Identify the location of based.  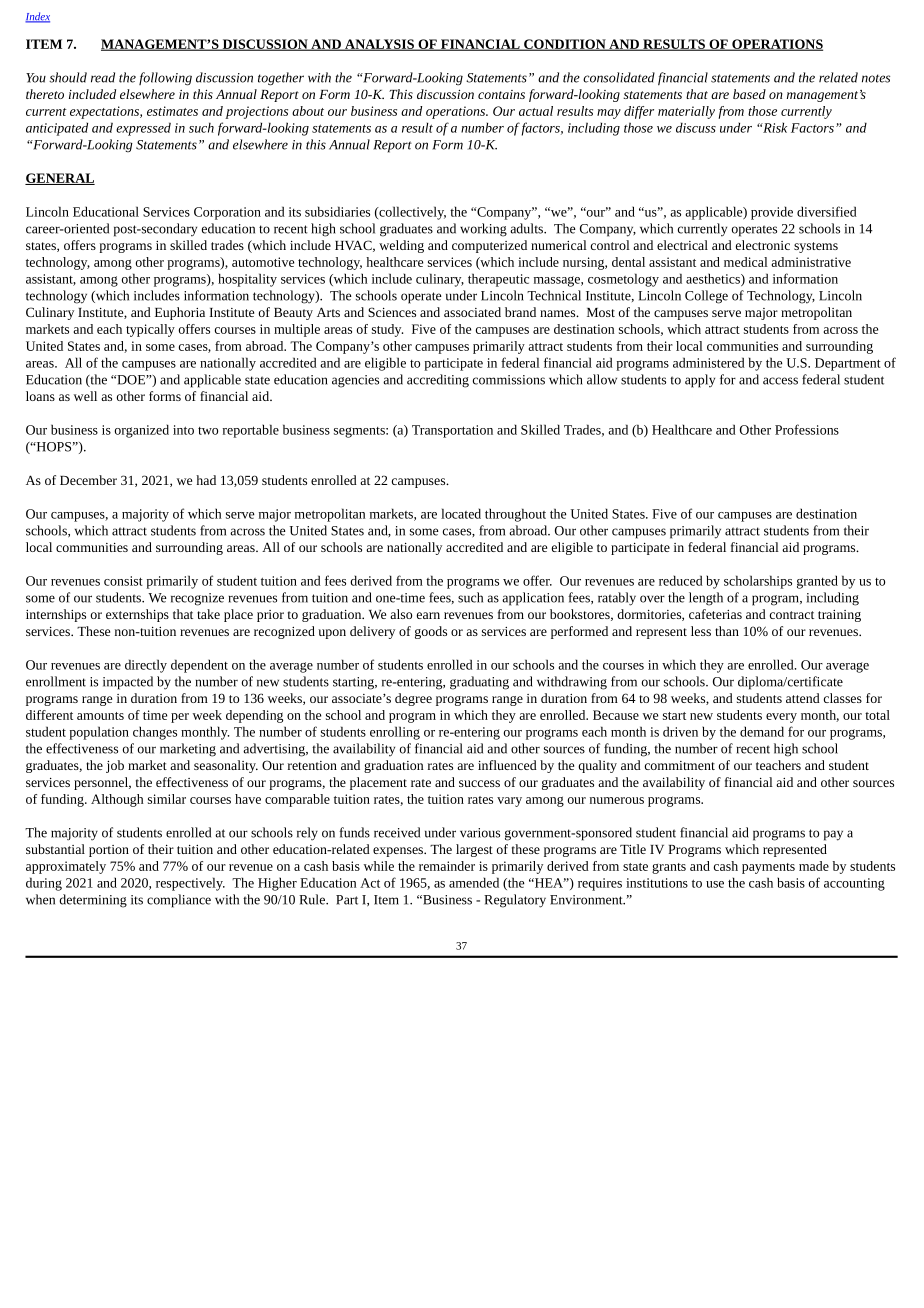
(749, 94).
